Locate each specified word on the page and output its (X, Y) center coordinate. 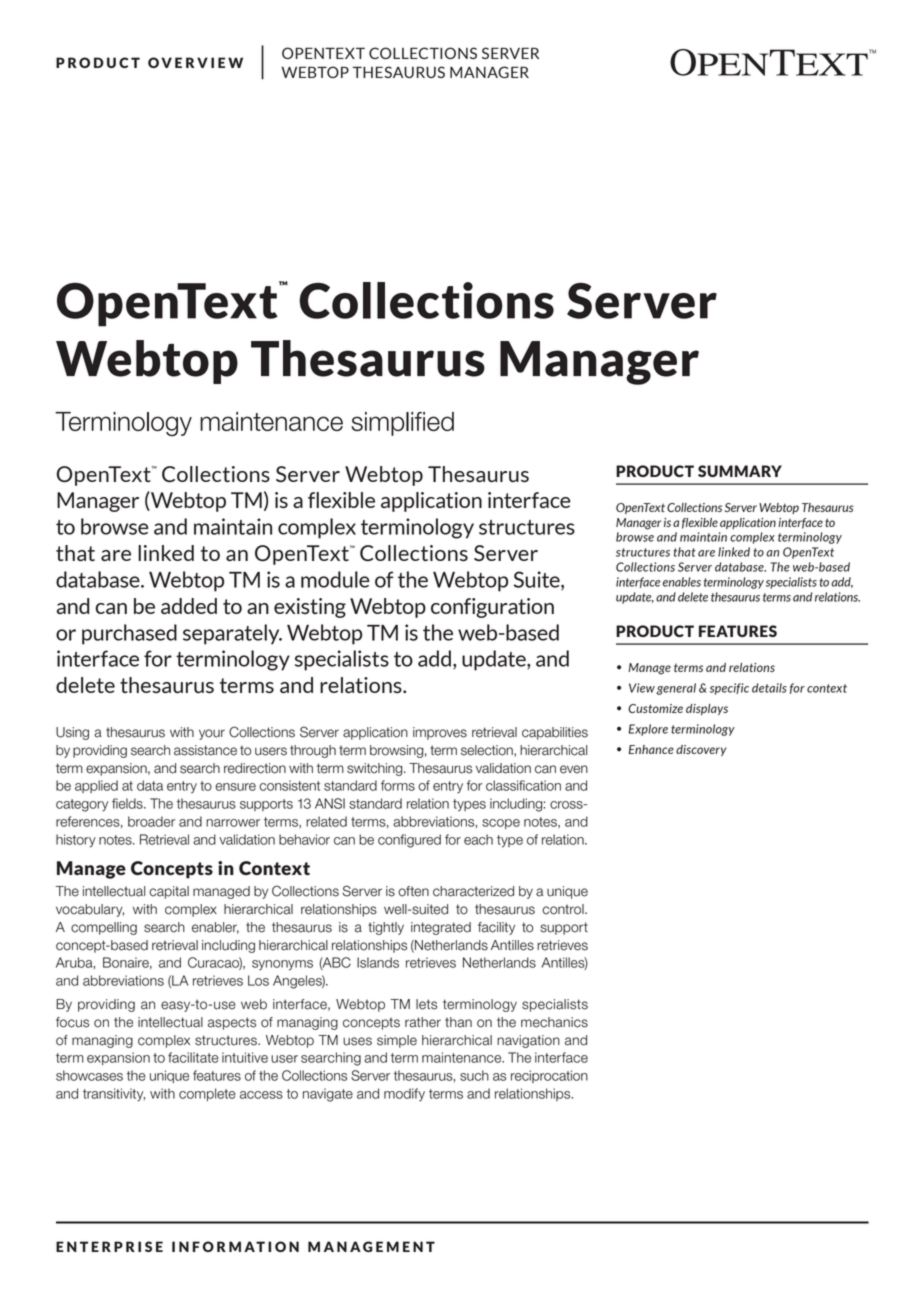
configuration (492, 608)
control (564, 909)
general (676, 689)
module (335, 579)
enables (682, 582)
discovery (701, 750)
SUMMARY (740, 471)
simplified (402, 424)
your (212, 734)
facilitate (193, 1057)
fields (128, 803)
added (189, 606)
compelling (104, 928)
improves (440, 733)
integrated (441, 928)
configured (409, 841)
